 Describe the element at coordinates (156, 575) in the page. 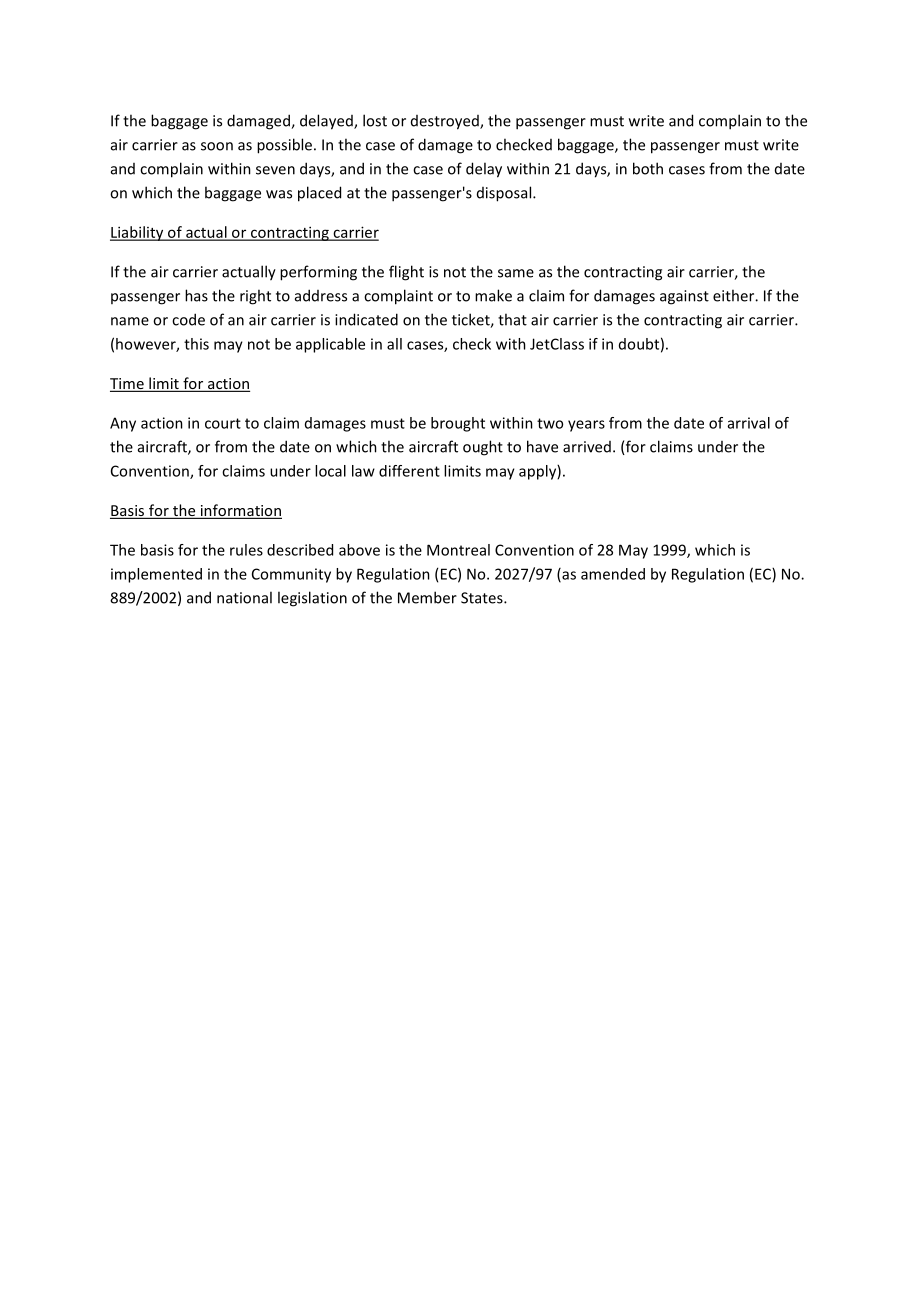

I see `implemented` at that location.
